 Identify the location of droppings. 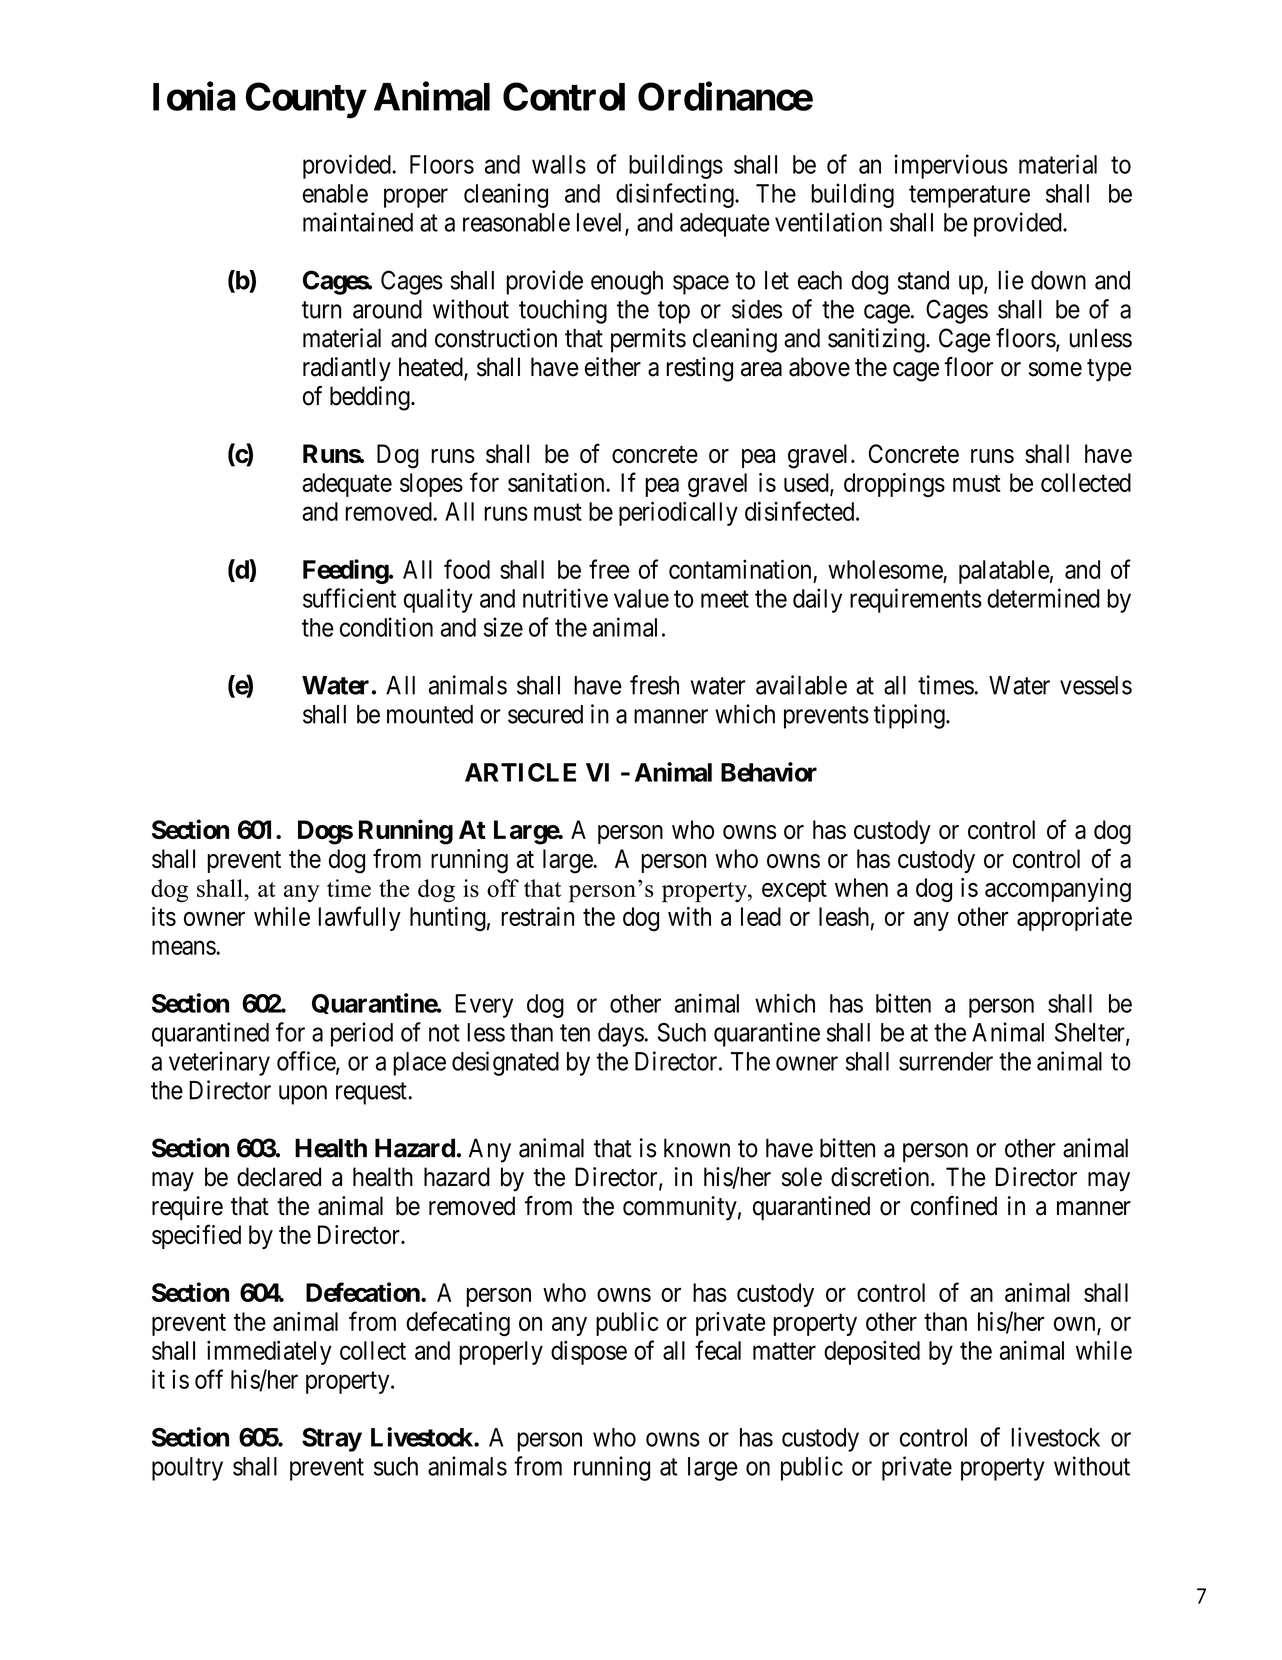
(894, 485).
